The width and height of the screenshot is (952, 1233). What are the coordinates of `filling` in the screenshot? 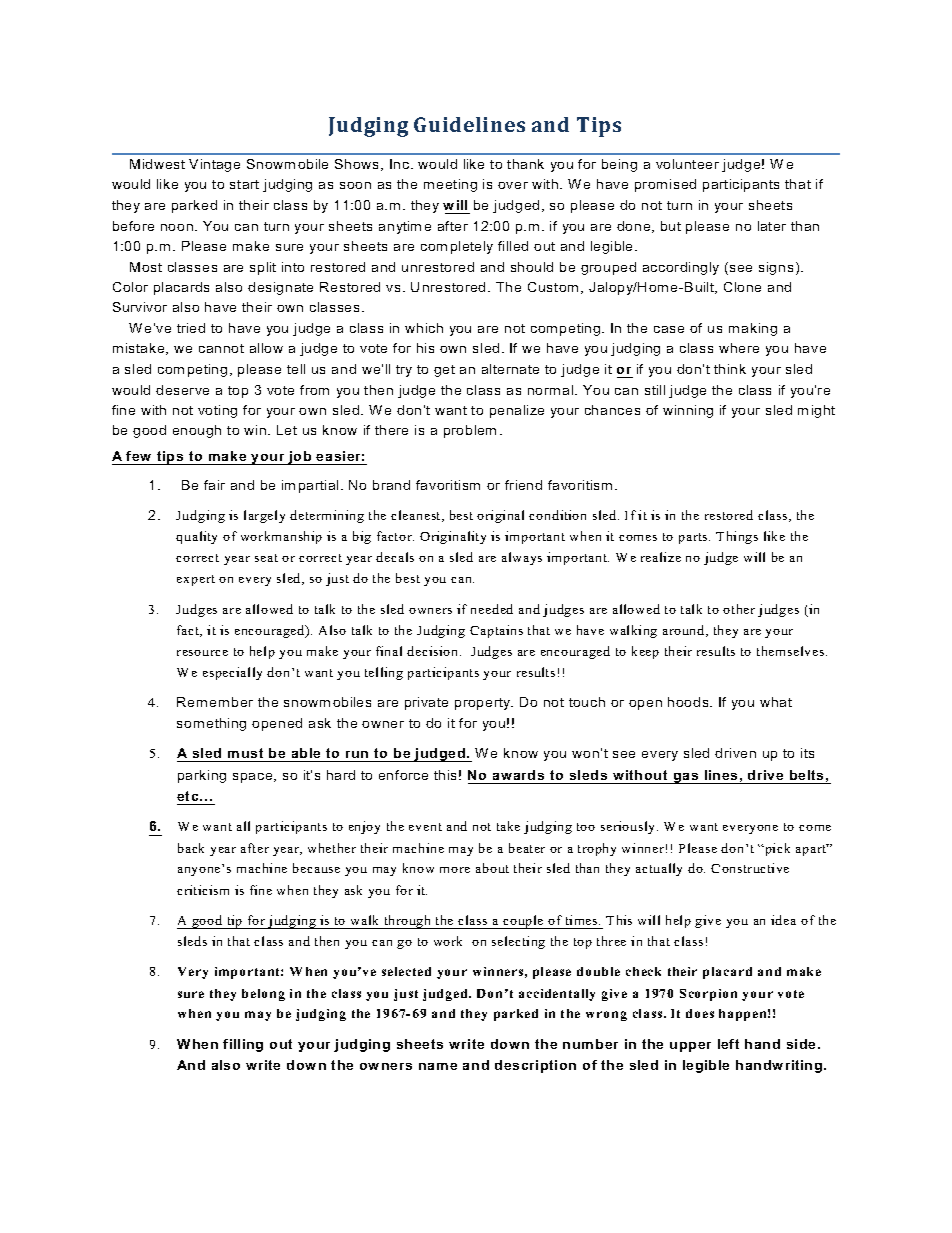 It's located at (243, 1045).
